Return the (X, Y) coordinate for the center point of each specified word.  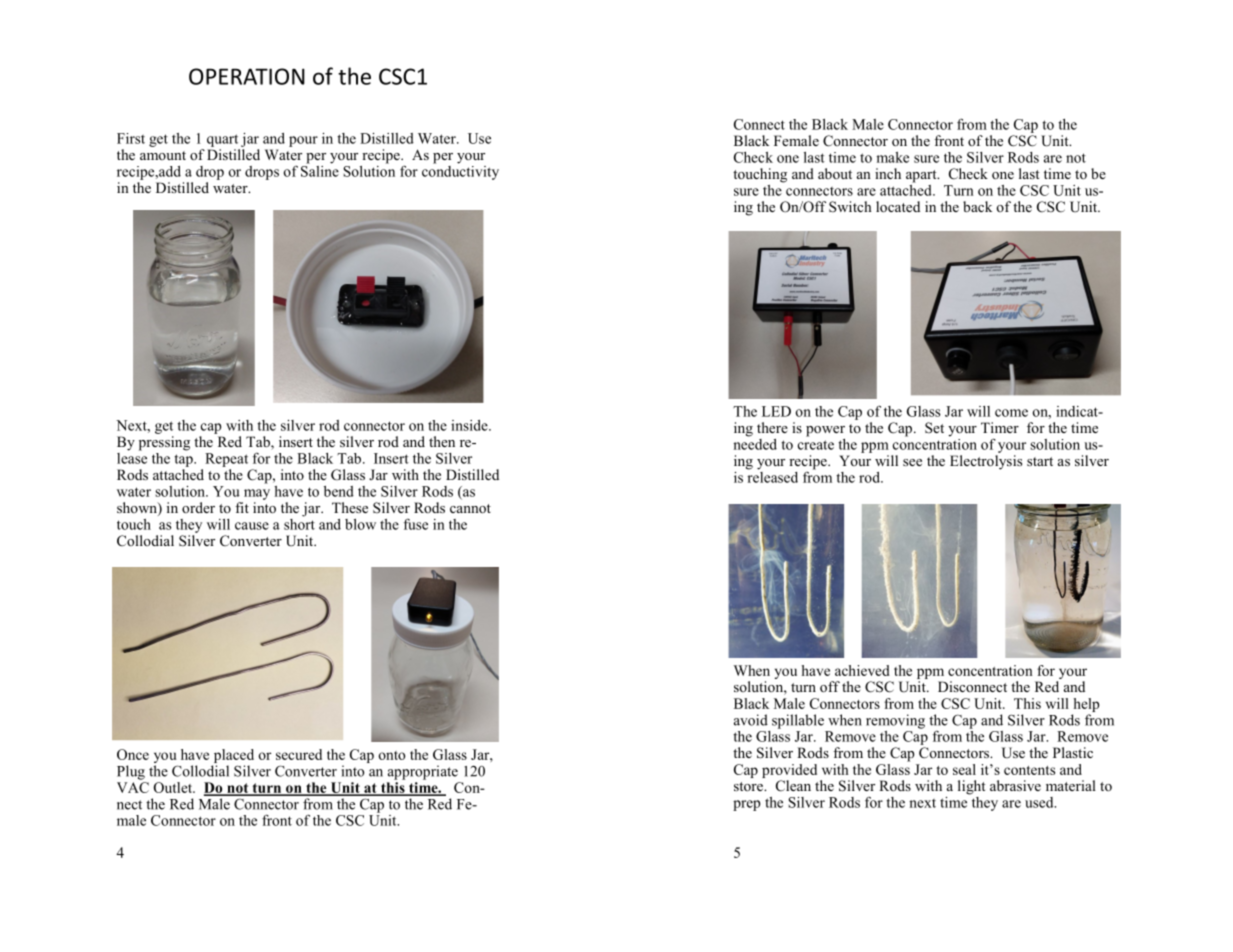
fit (242, 507)
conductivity (460, 171)
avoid (751, 720)
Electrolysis (986, 462)
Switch (850, 206)
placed (234, 756)
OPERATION (247, 76)
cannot (470, 508)
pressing (164, 443)
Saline (320, 170)
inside (470, 425)
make (892, 157)
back (977, 206)
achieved (862, 670)
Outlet (174, 787)
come (1011, 413)
